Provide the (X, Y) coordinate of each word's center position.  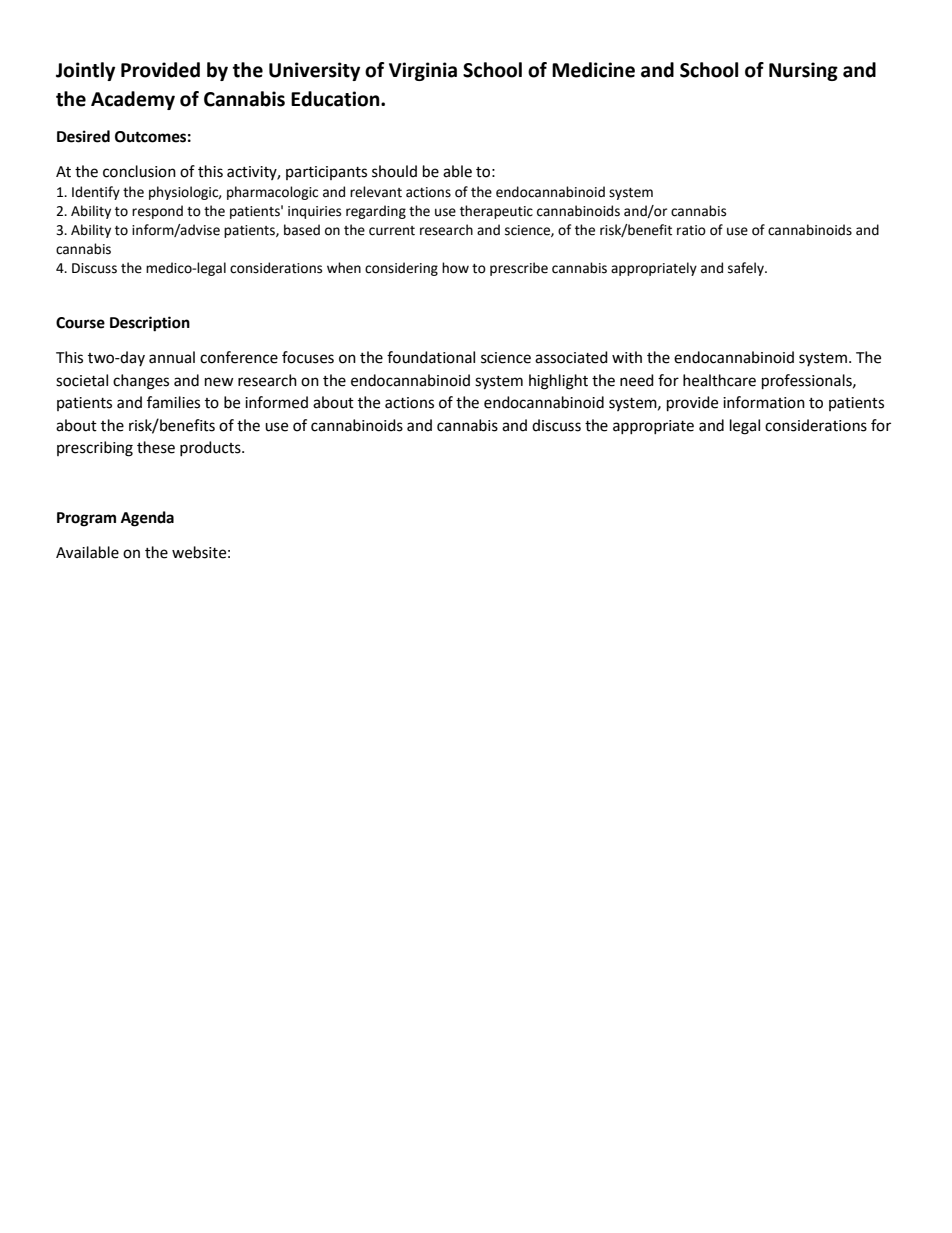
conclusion (139, 171)
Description (150, 324)
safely (747, 269)
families (173, 402)
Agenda (147, 519)
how (455, 268)
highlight (558, 382)
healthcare (719, 380)
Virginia (423, 71)
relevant (376, 192)
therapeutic (496, 212)
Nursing (803, 71)
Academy (133, 100)
